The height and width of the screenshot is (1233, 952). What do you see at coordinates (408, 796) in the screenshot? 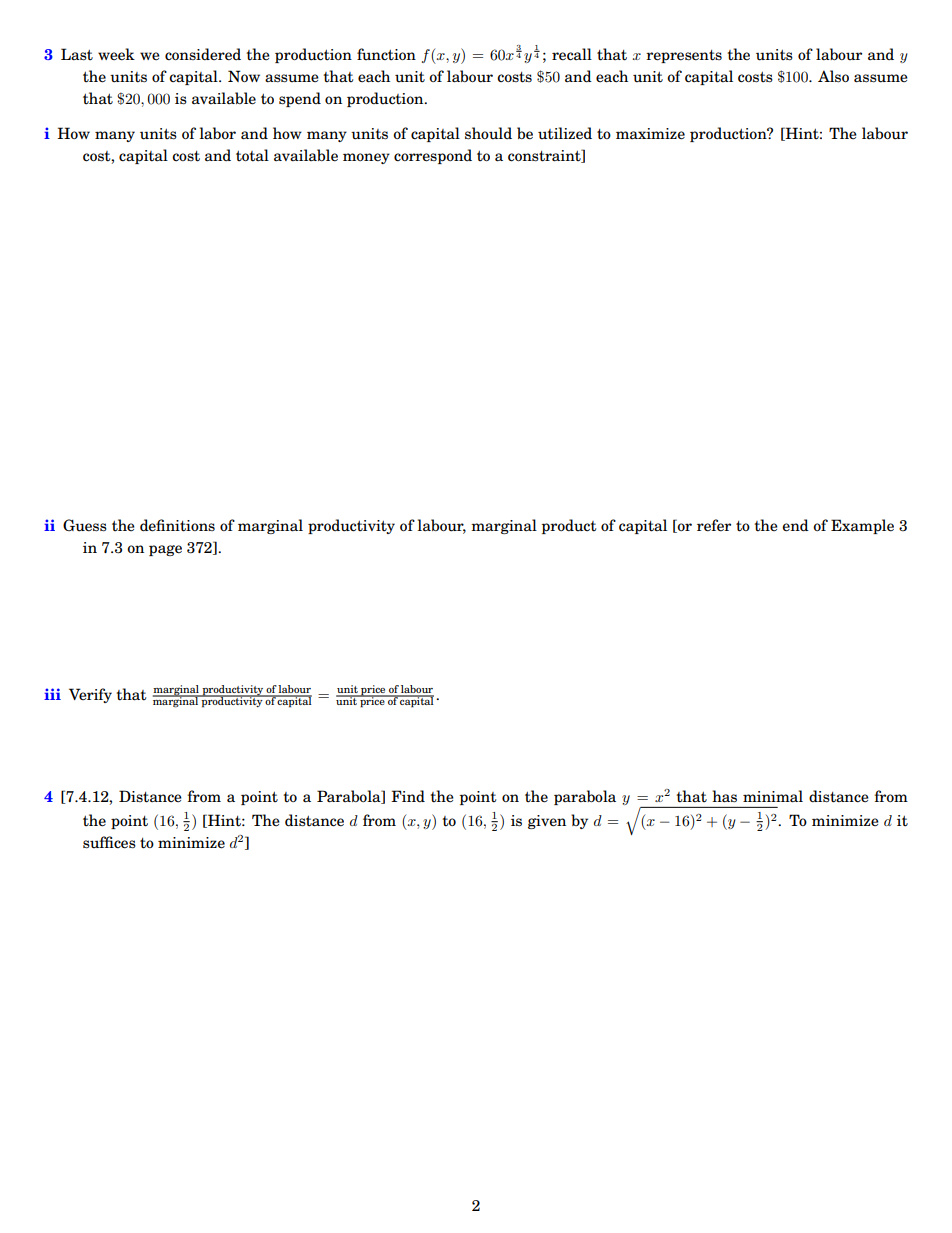
I see `Find` at bounding box center [408, 796].
